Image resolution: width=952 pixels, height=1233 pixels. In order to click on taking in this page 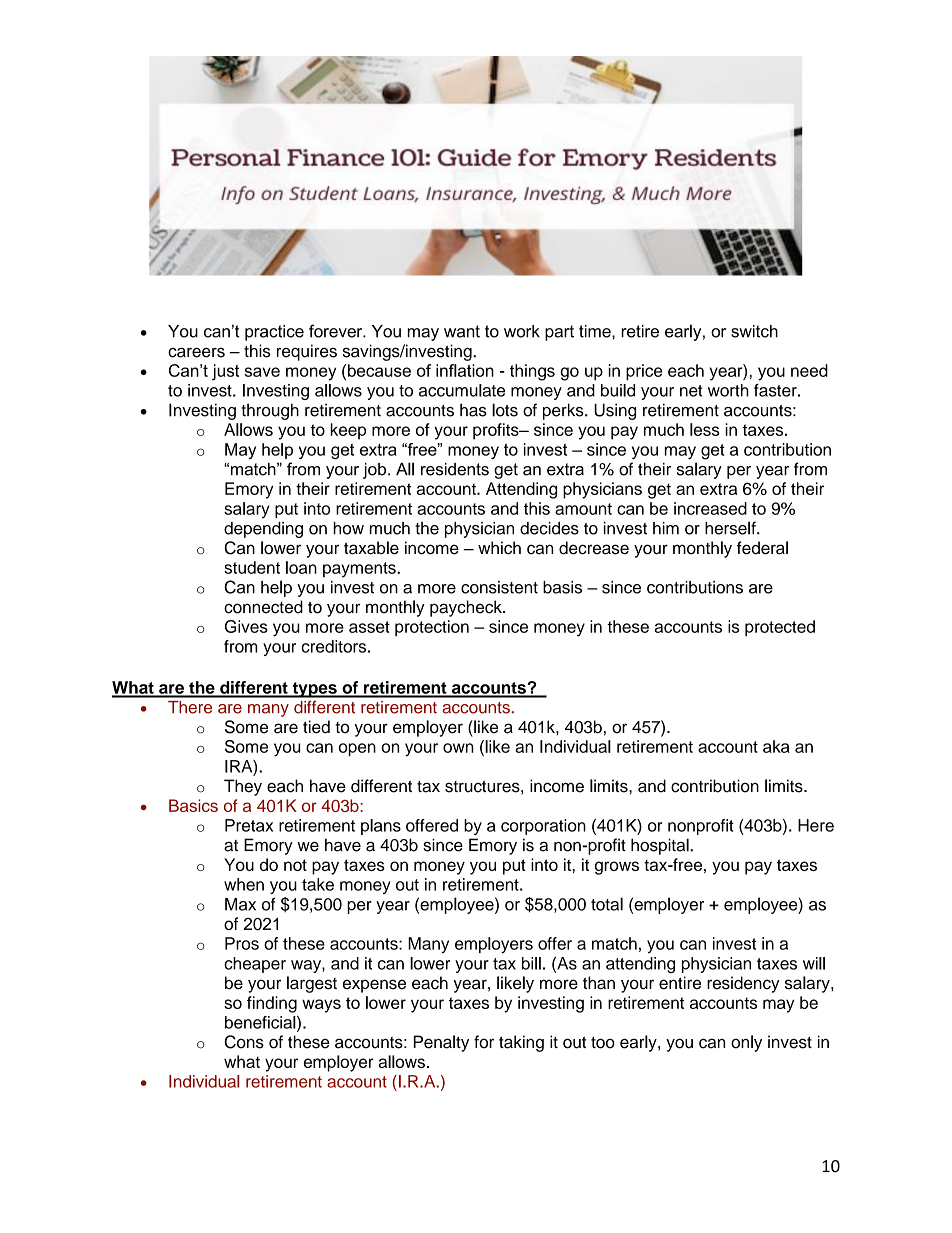, I will do `click(521, 1043)`.
